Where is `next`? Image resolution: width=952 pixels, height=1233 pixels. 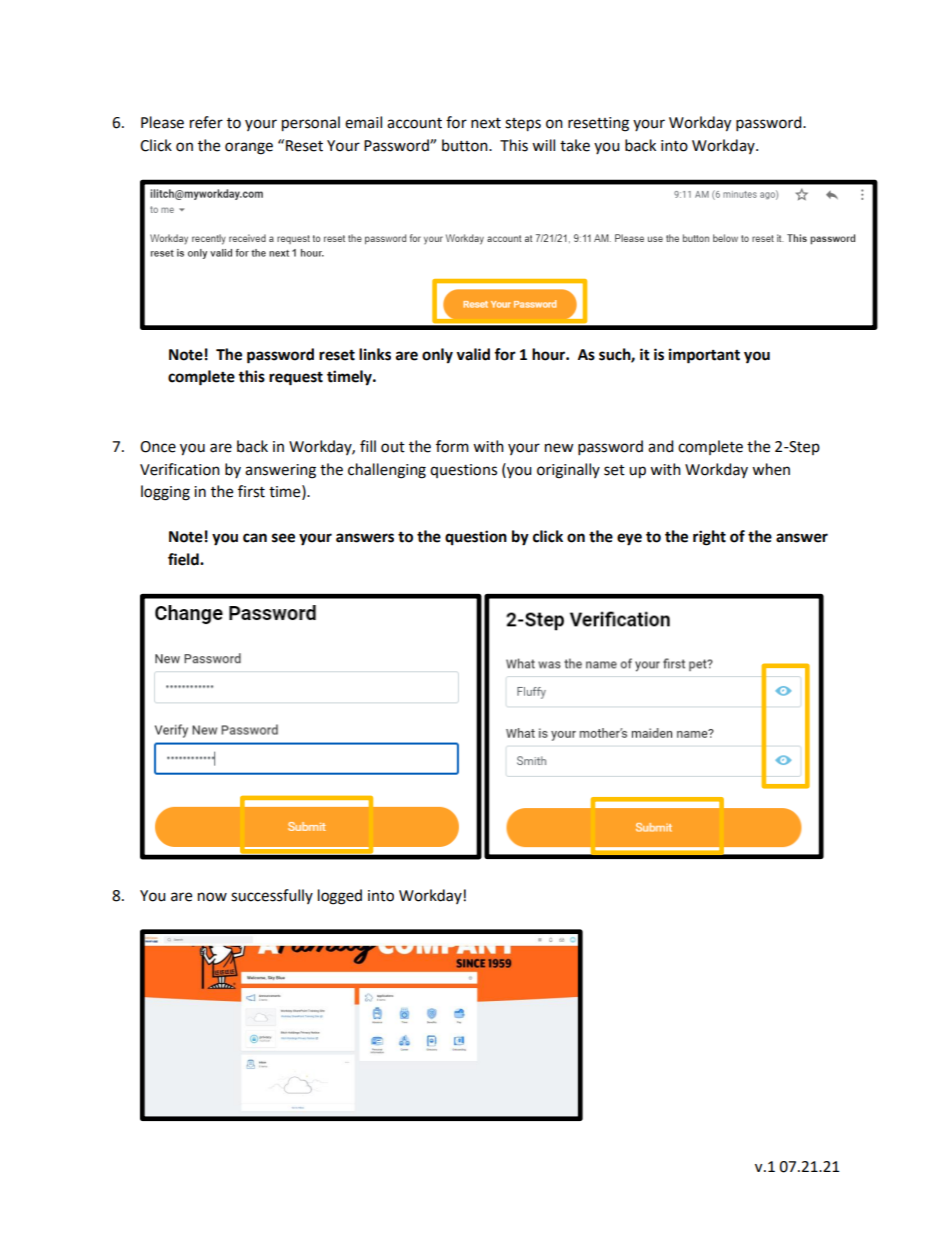 next is located at coordinates (486, 123).
